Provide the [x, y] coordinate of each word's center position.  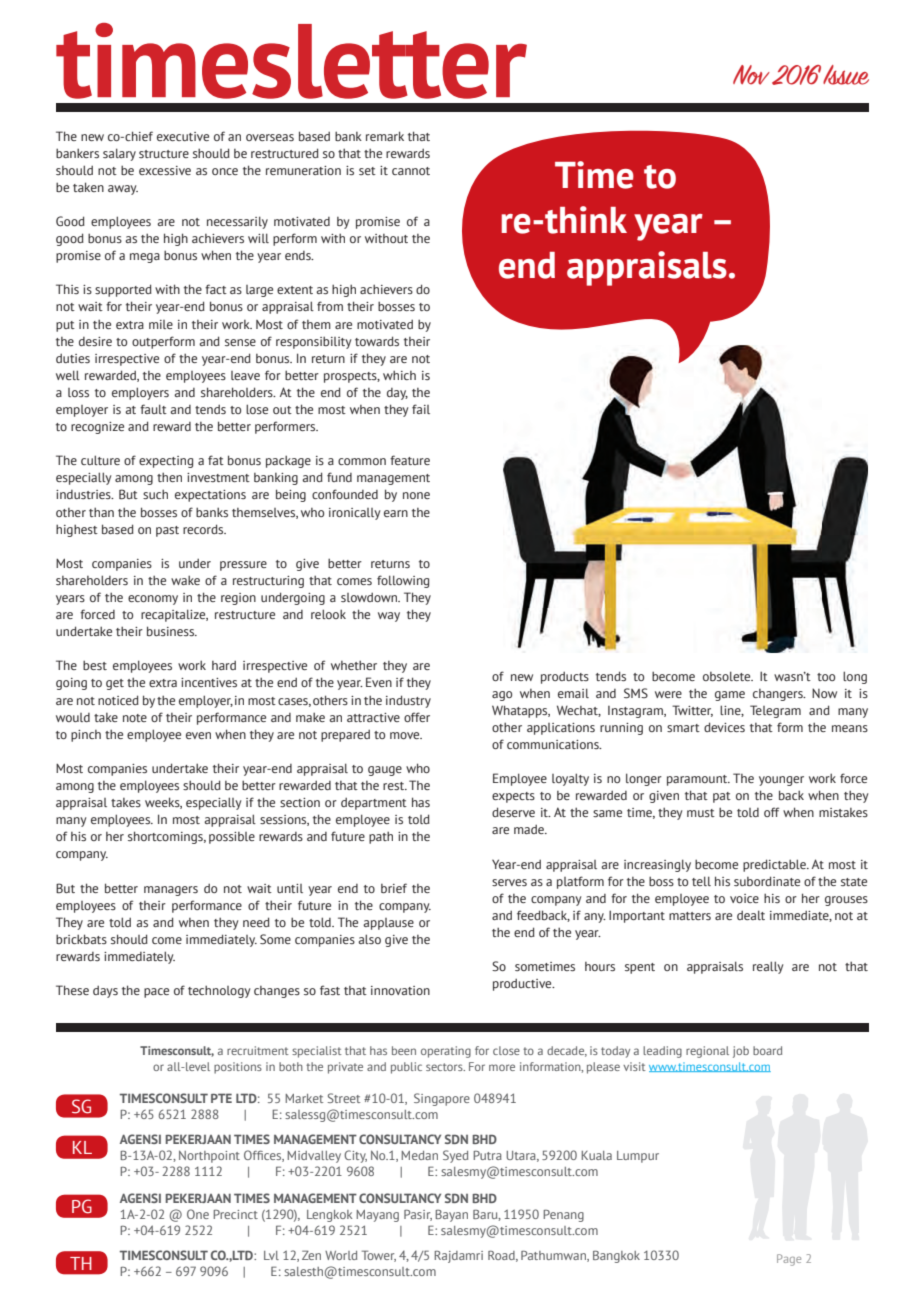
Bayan [451, 1215]
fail [421, 409]
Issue [846, 75]
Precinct [235, 1214]
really [768, 967]
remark [385, 136]
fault [153, 409]
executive [183, 136]
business [171, 631]
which [399, 375]
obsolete [728, 676]
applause [388, 924]
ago [502, 696]
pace [156, 993]
